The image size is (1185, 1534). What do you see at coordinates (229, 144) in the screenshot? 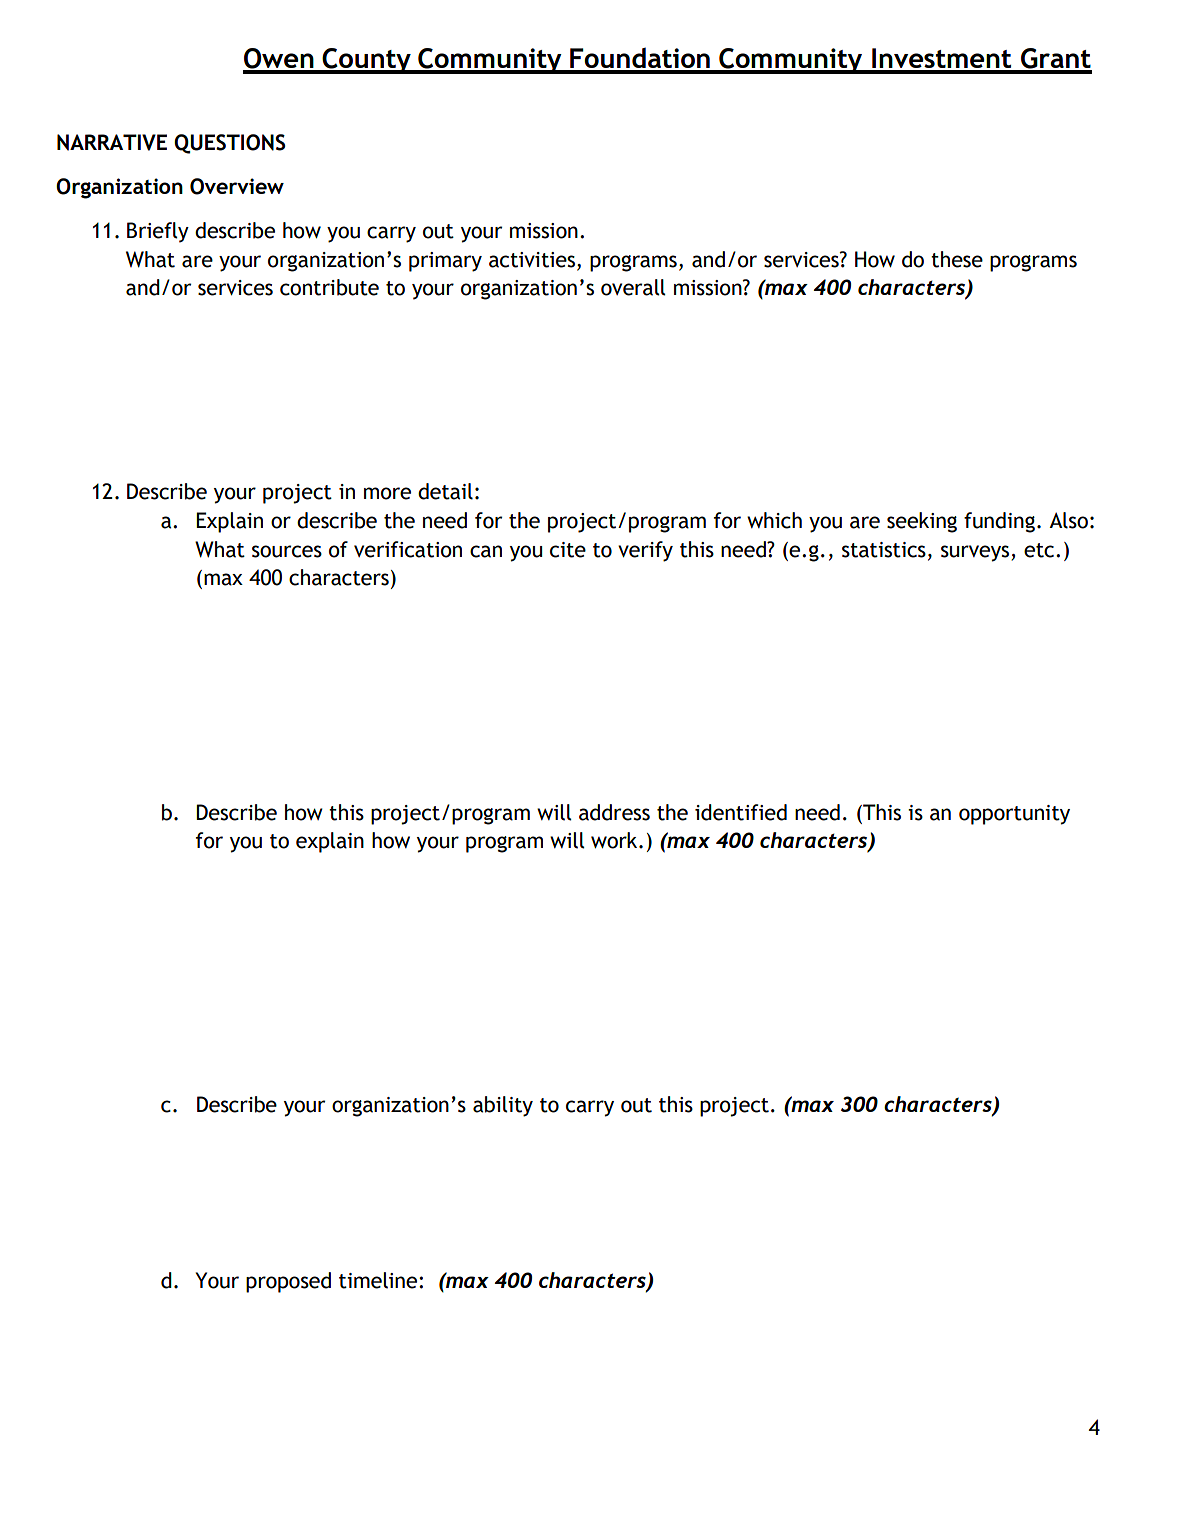
I see `QUESTIONS` at bounding box center [229, 144].
